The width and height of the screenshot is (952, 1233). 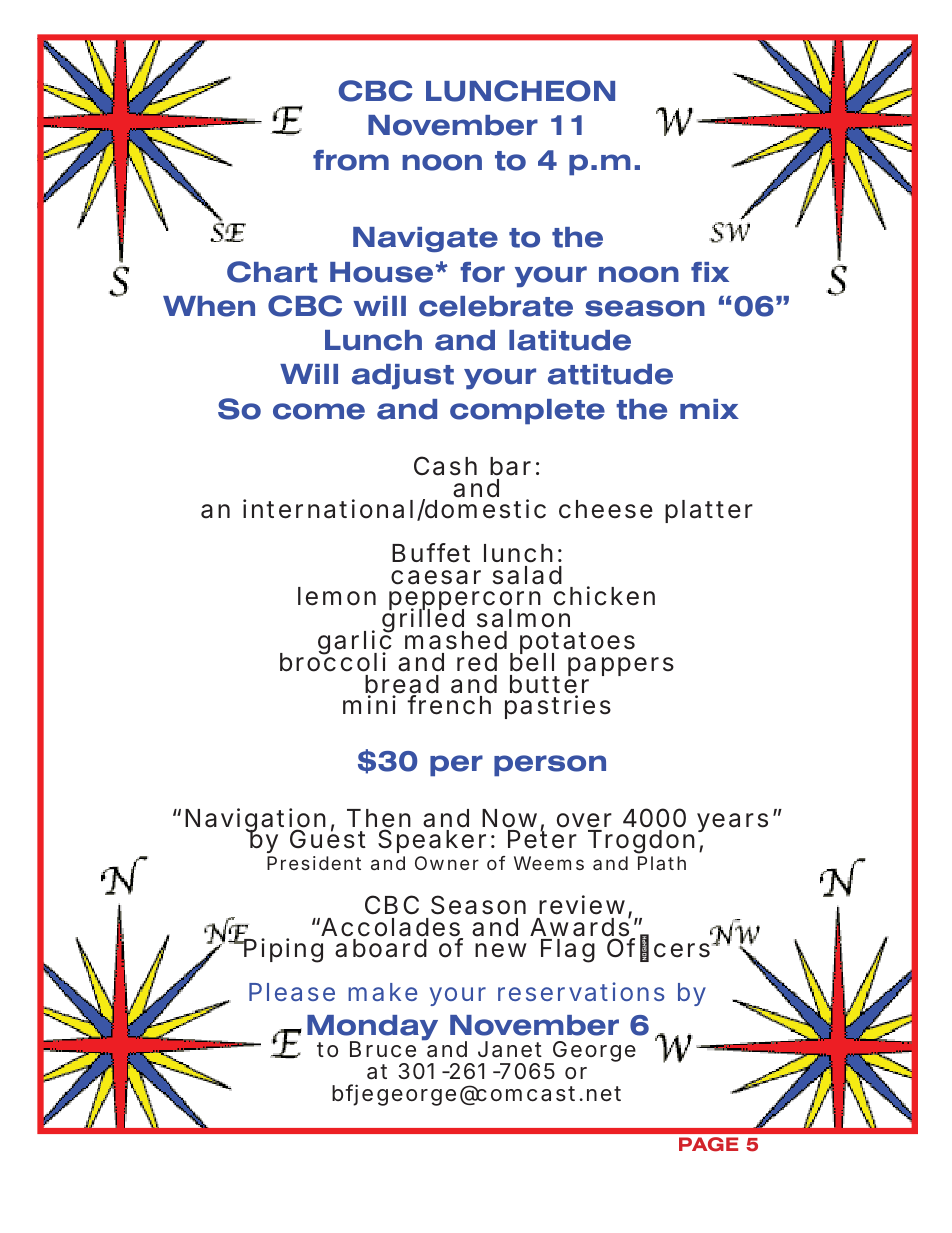 I want to click on red, so click(x=477, y=662).
